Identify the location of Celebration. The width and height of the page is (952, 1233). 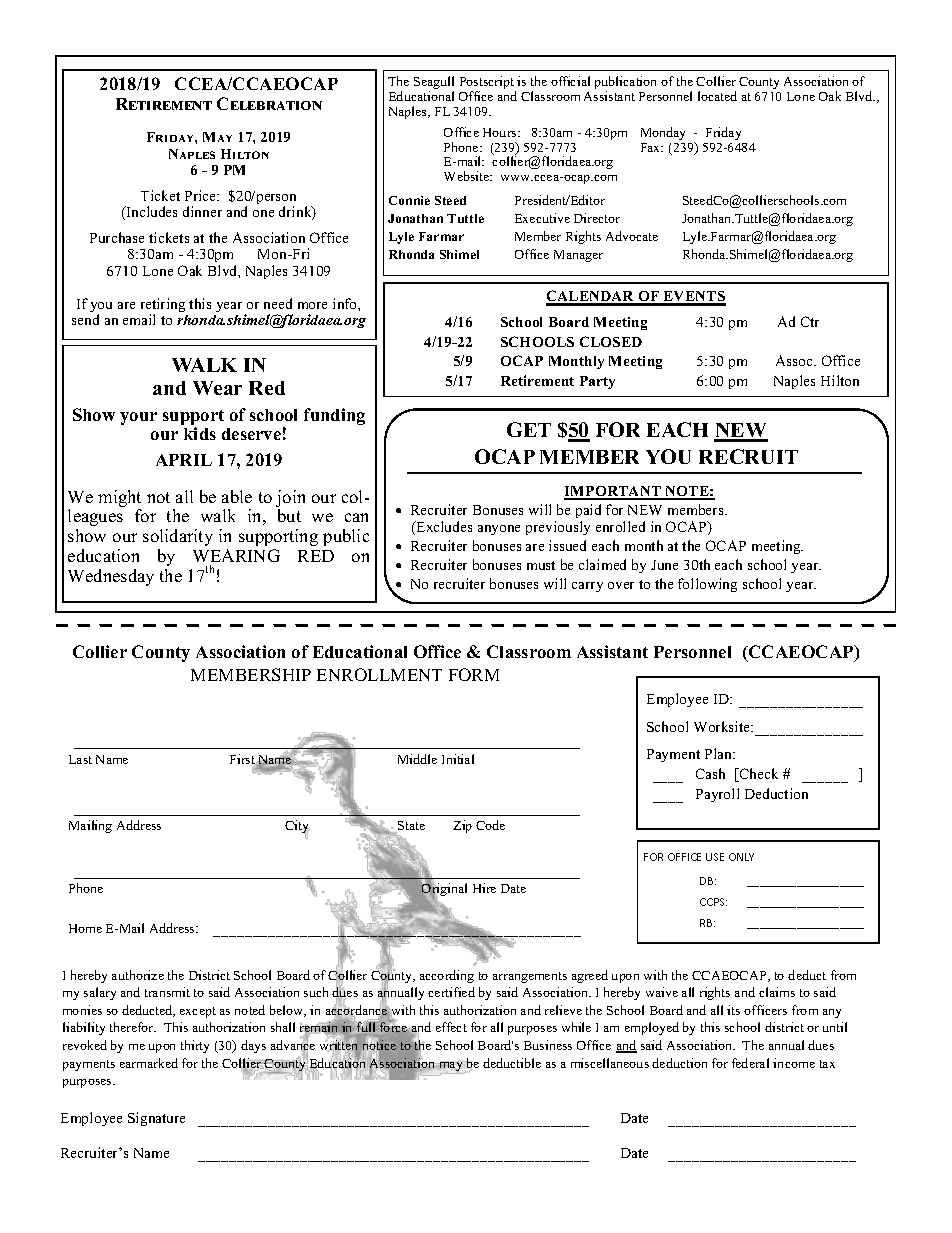
(269, 103).
